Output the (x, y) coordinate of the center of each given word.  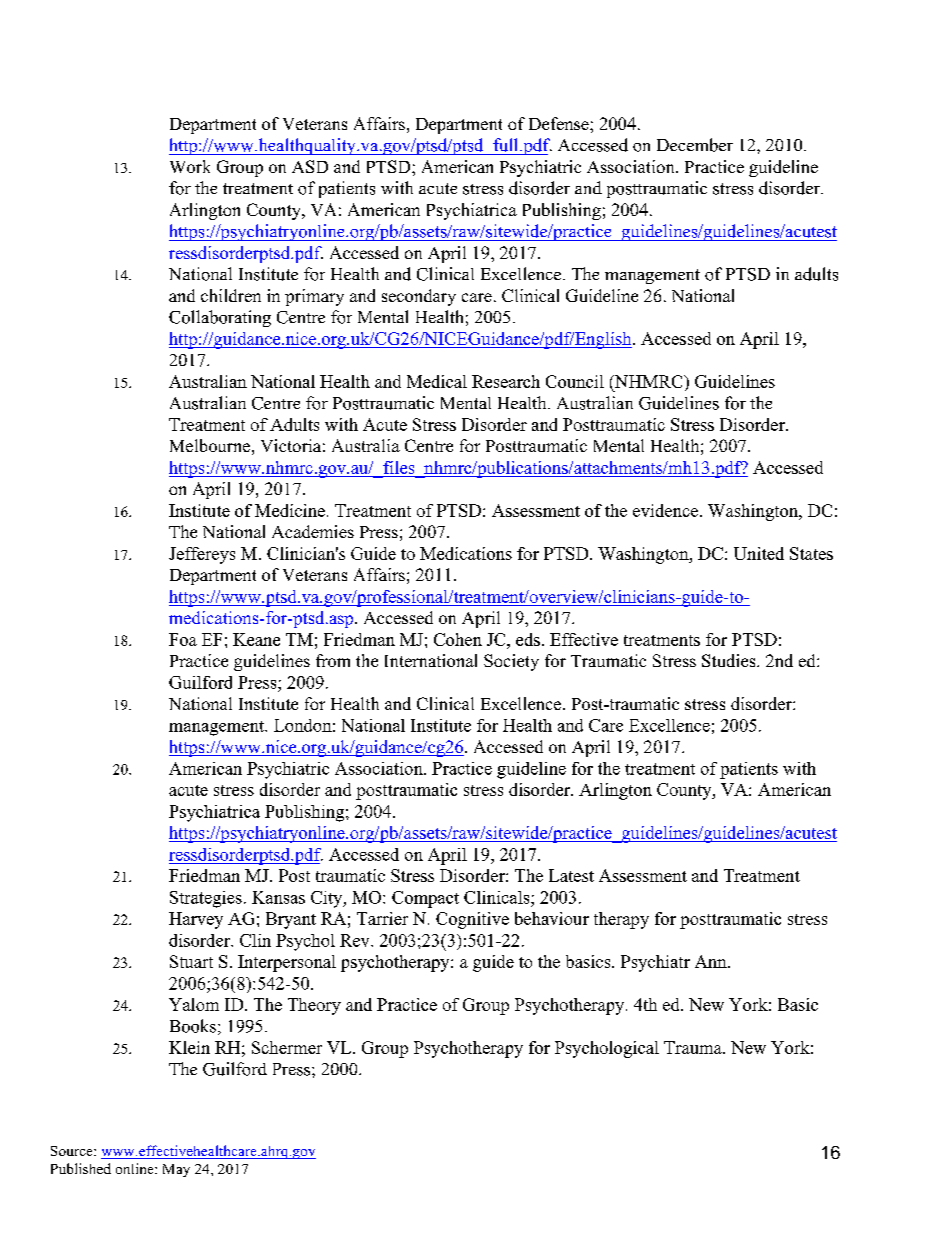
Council (575, 381)
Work (190, 166)
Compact (425, 899)
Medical (437, 381)
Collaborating (220, 318)
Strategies (206, 899)
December (695, 145)
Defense (560, 123)
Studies (730, 660)
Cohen (458, 639)
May (176, 1170)
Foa (183, 639)
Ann (712, 961)
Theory (314, 1006)
